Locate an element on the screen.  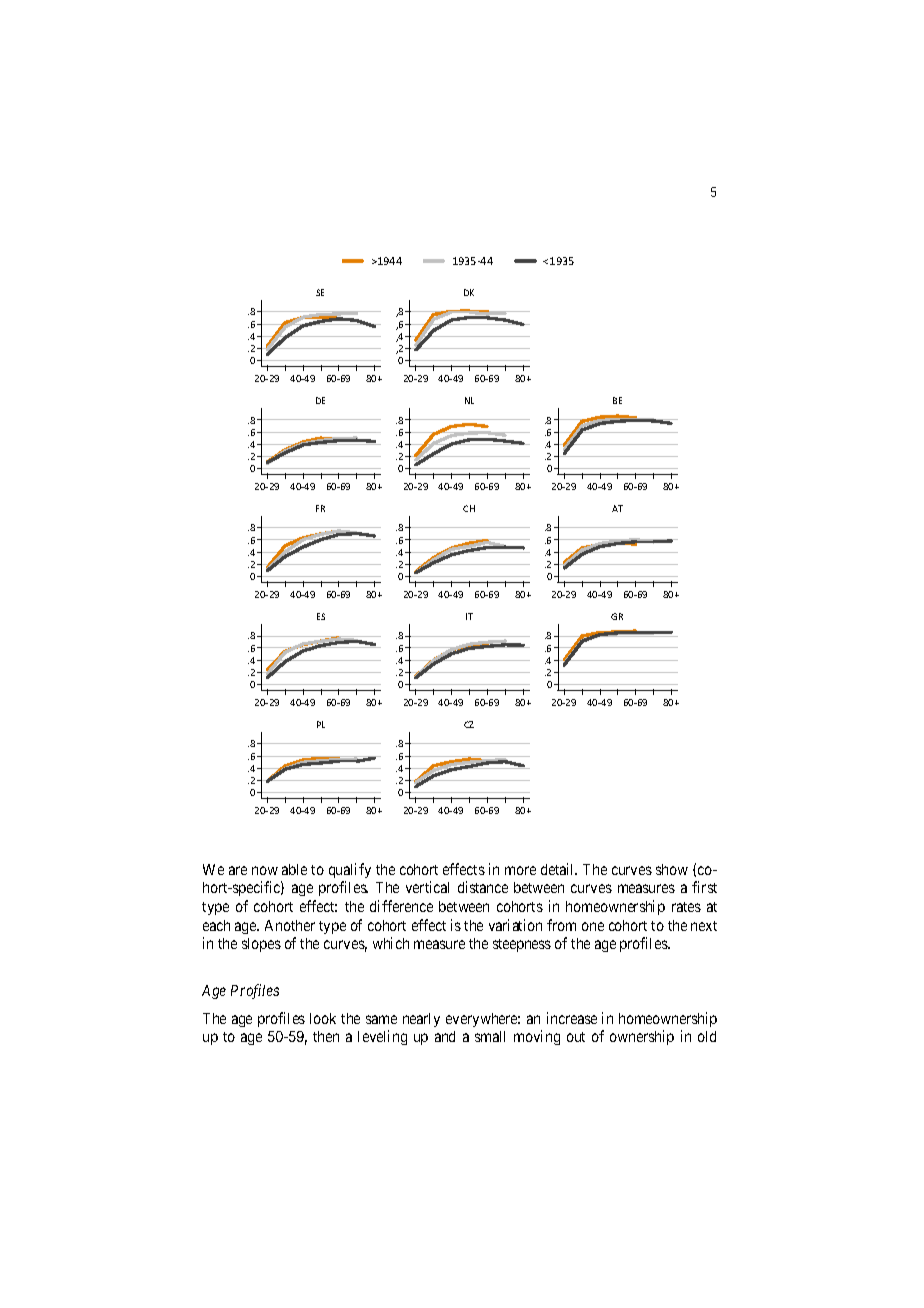
increase is located at coordinates (572, 1018).
